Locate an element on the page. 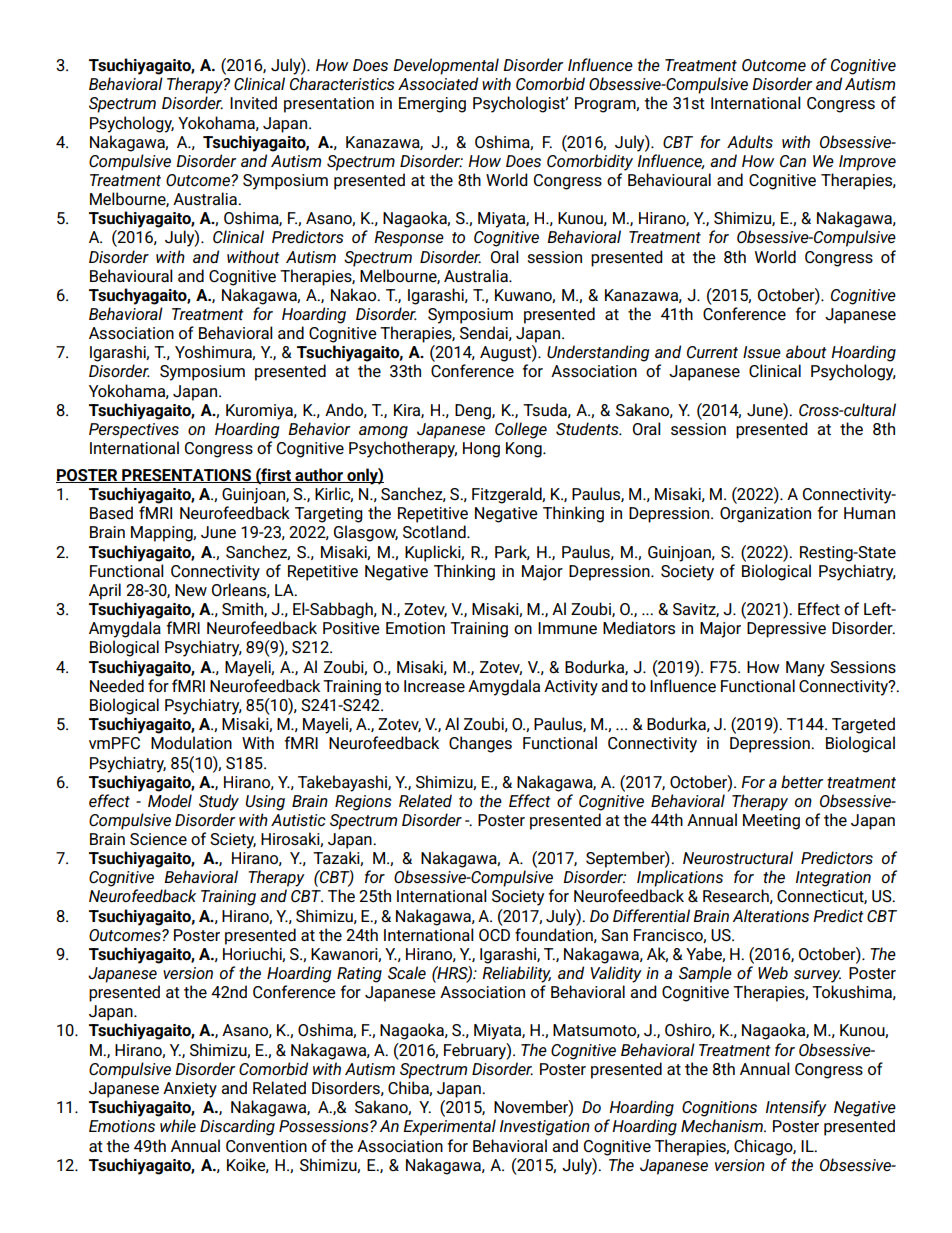  Depressive is located at coordinates (786, 630).
